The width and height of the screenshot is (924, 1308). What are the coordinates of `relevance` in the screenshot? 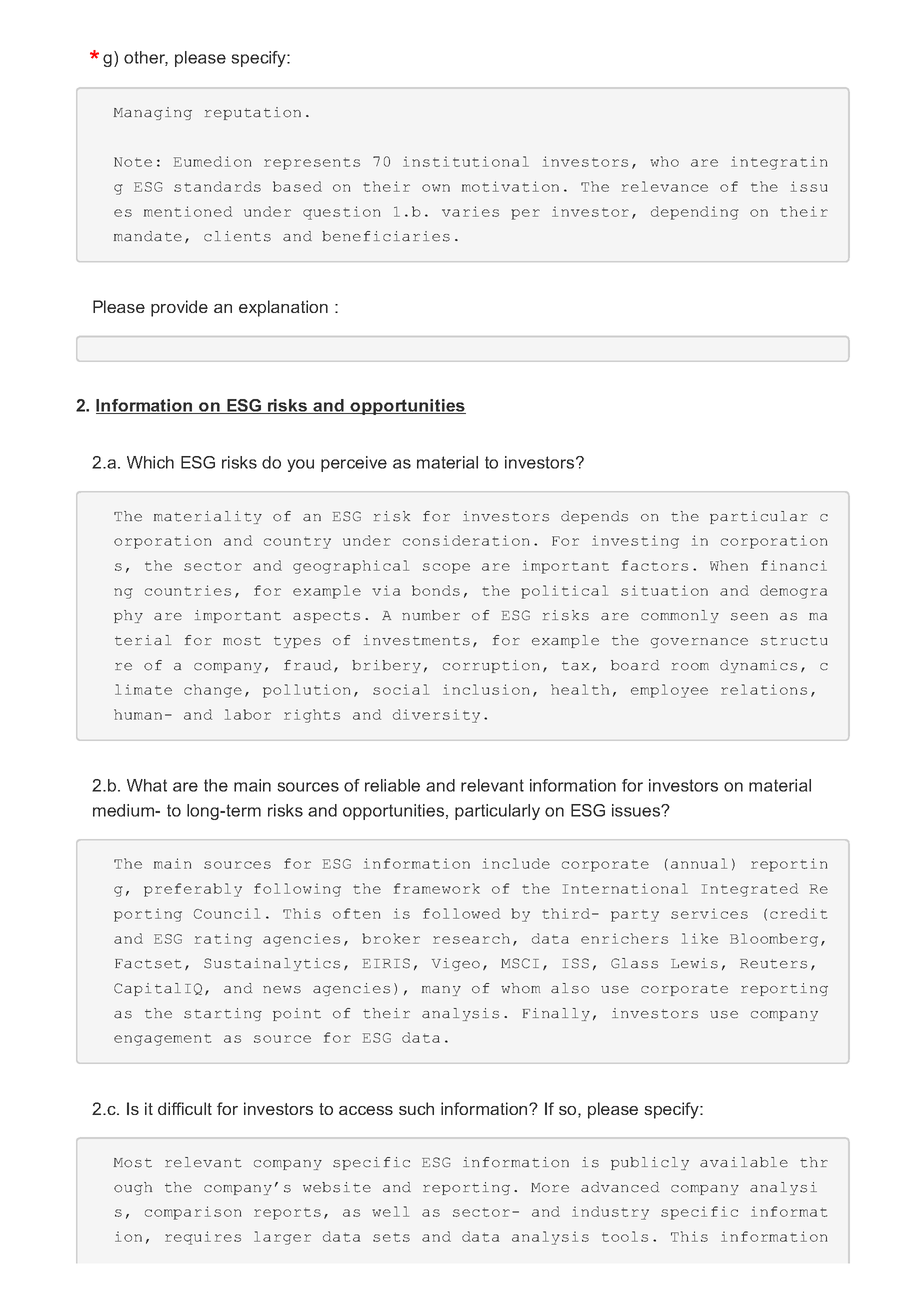 It's located at (665, 186).
